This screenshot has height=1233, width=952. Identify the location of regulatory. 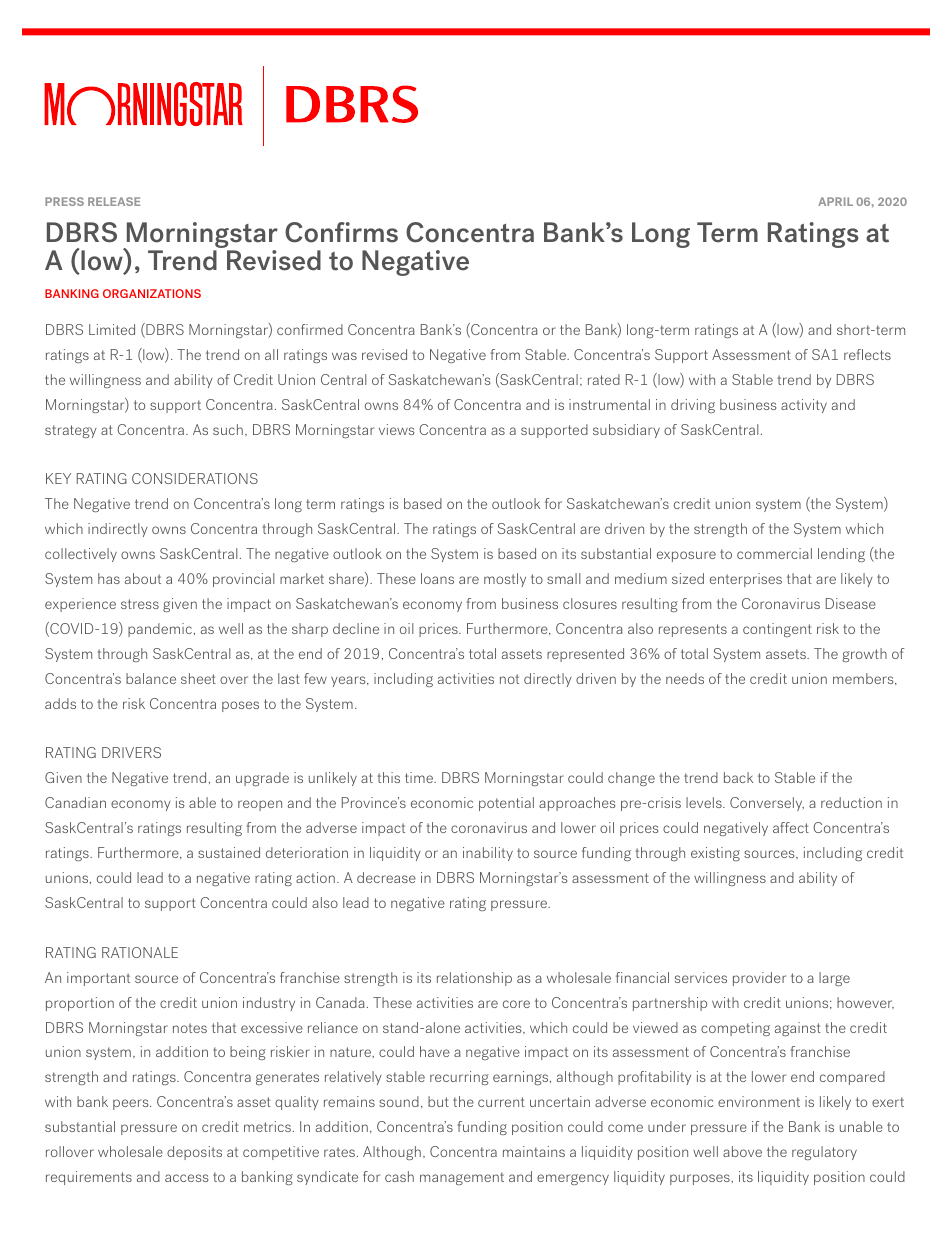
(824, 1153).
